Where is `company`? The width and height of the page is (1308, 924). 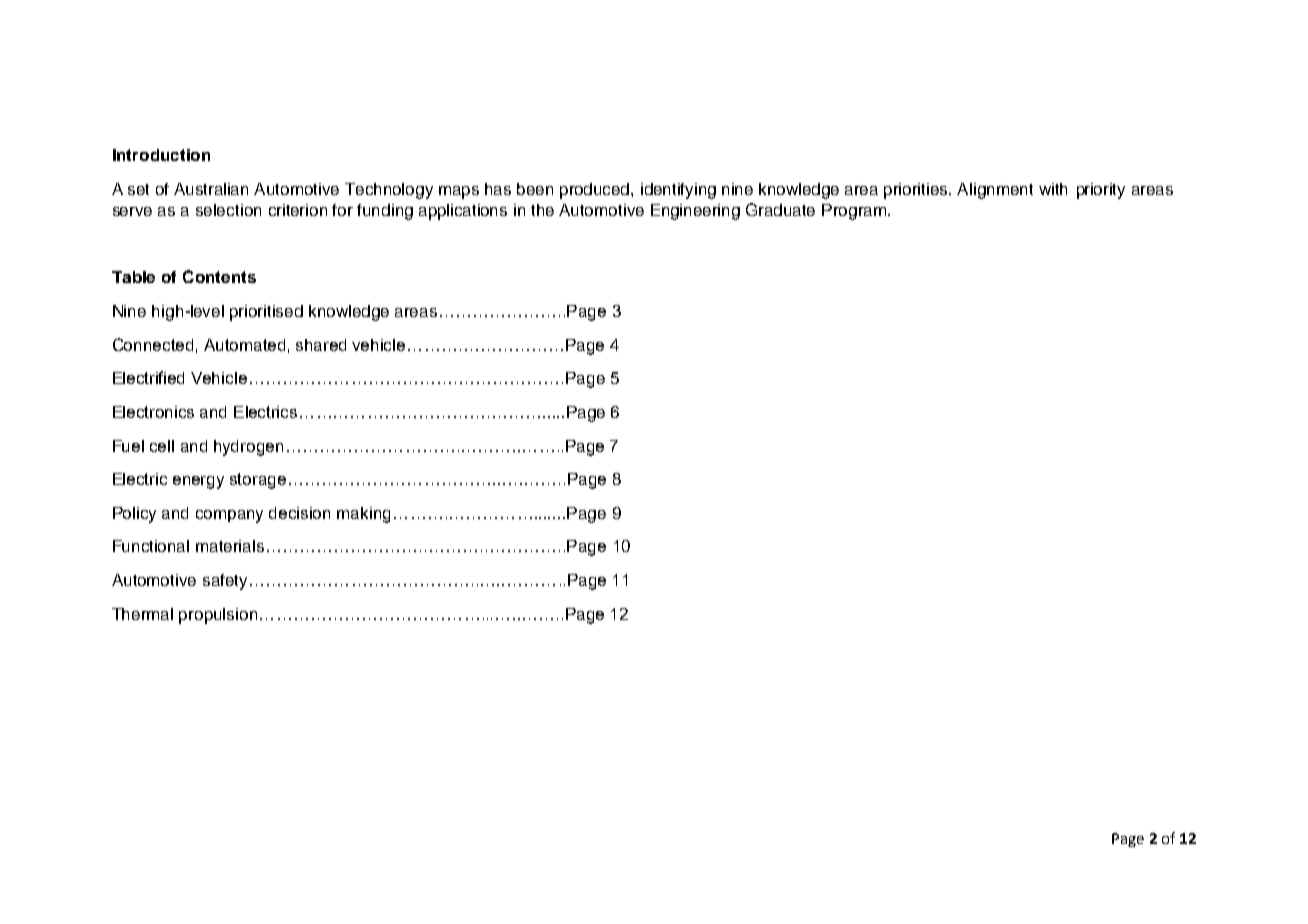
company is located at coordinates (229, 516).
